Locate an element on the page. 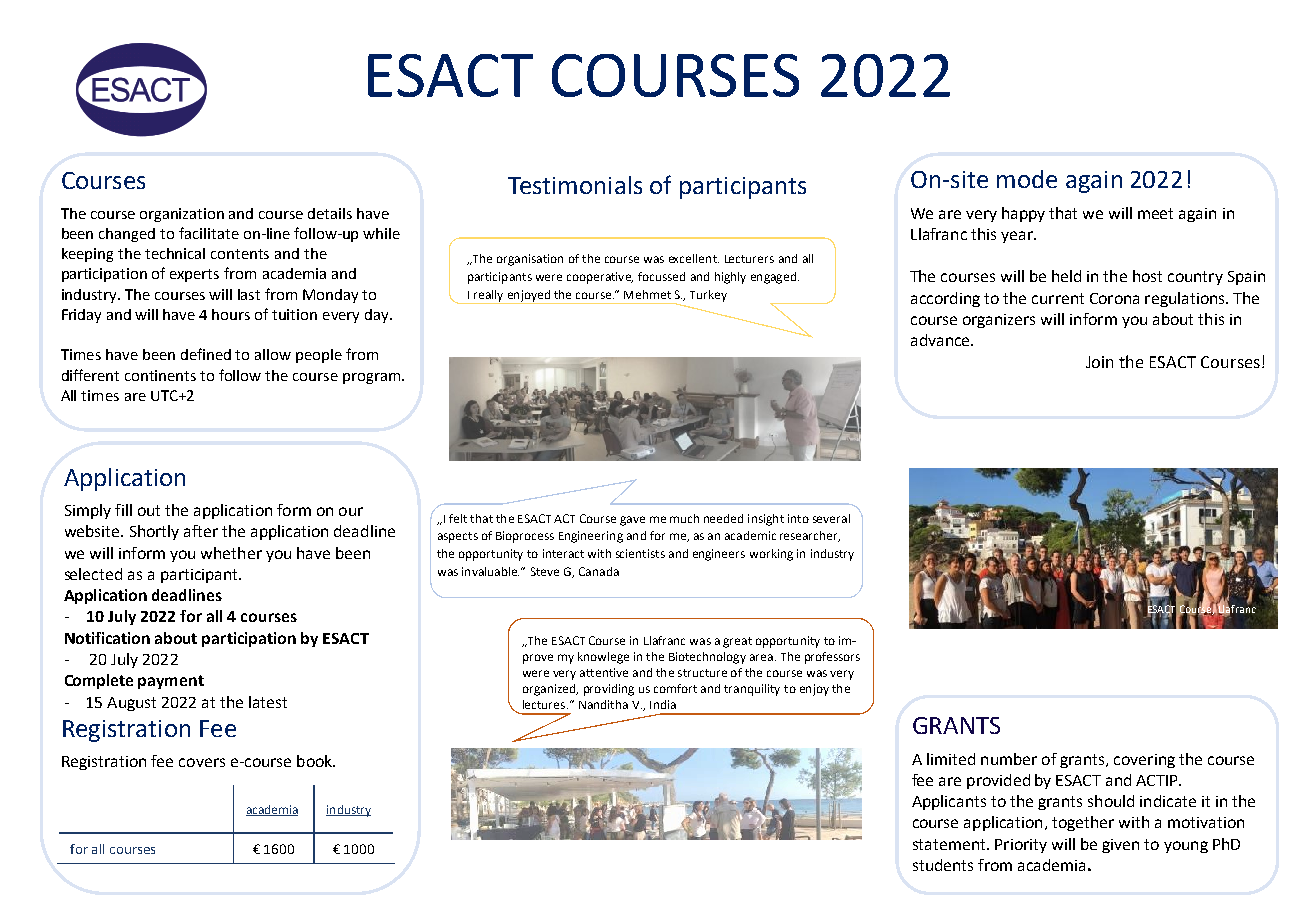 The width and height of the image is (1316, 911). Testimonials is located at coordinates (575, 185).
